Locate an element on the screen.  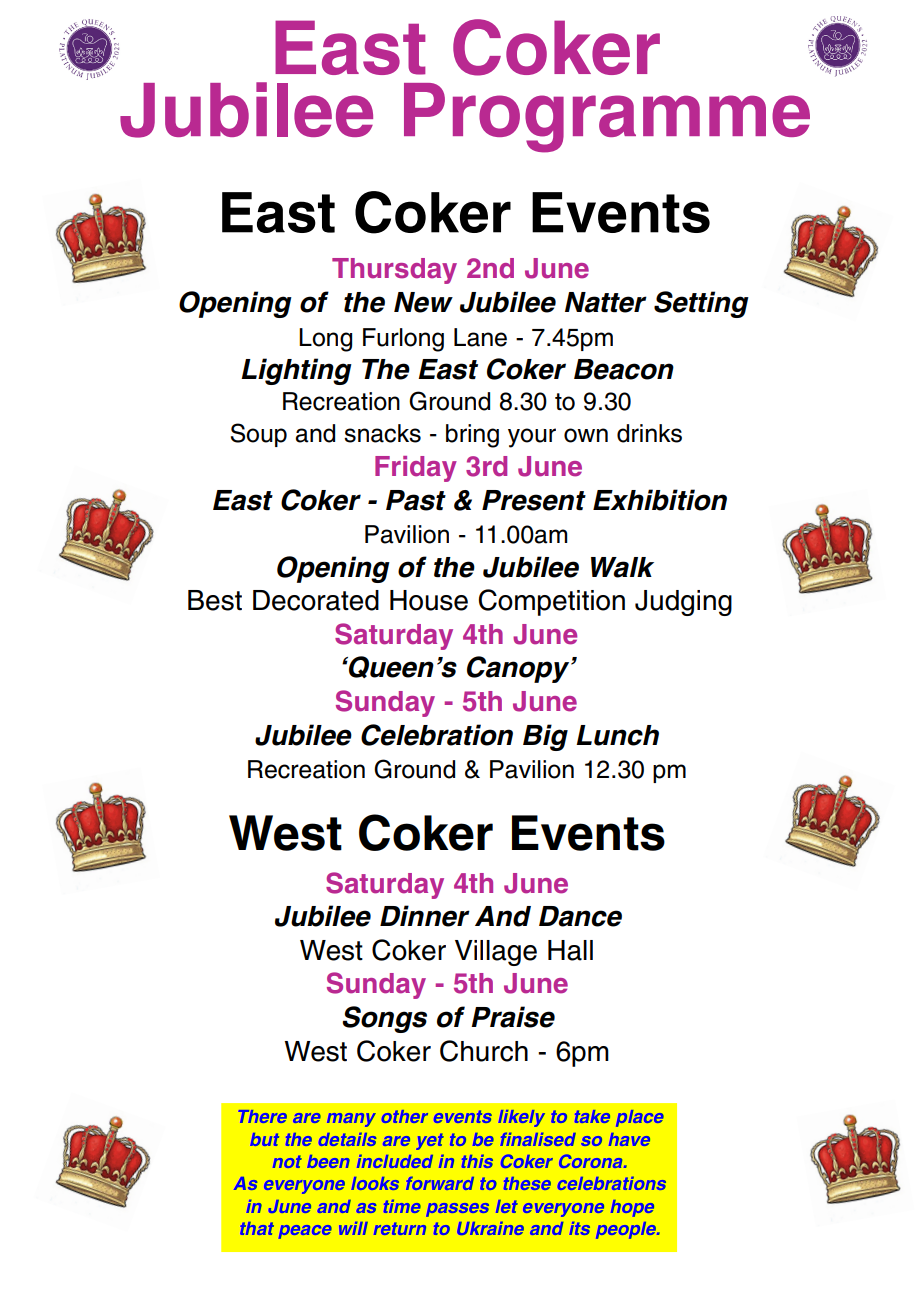
Decorated is located at coordinates (316, 600).
